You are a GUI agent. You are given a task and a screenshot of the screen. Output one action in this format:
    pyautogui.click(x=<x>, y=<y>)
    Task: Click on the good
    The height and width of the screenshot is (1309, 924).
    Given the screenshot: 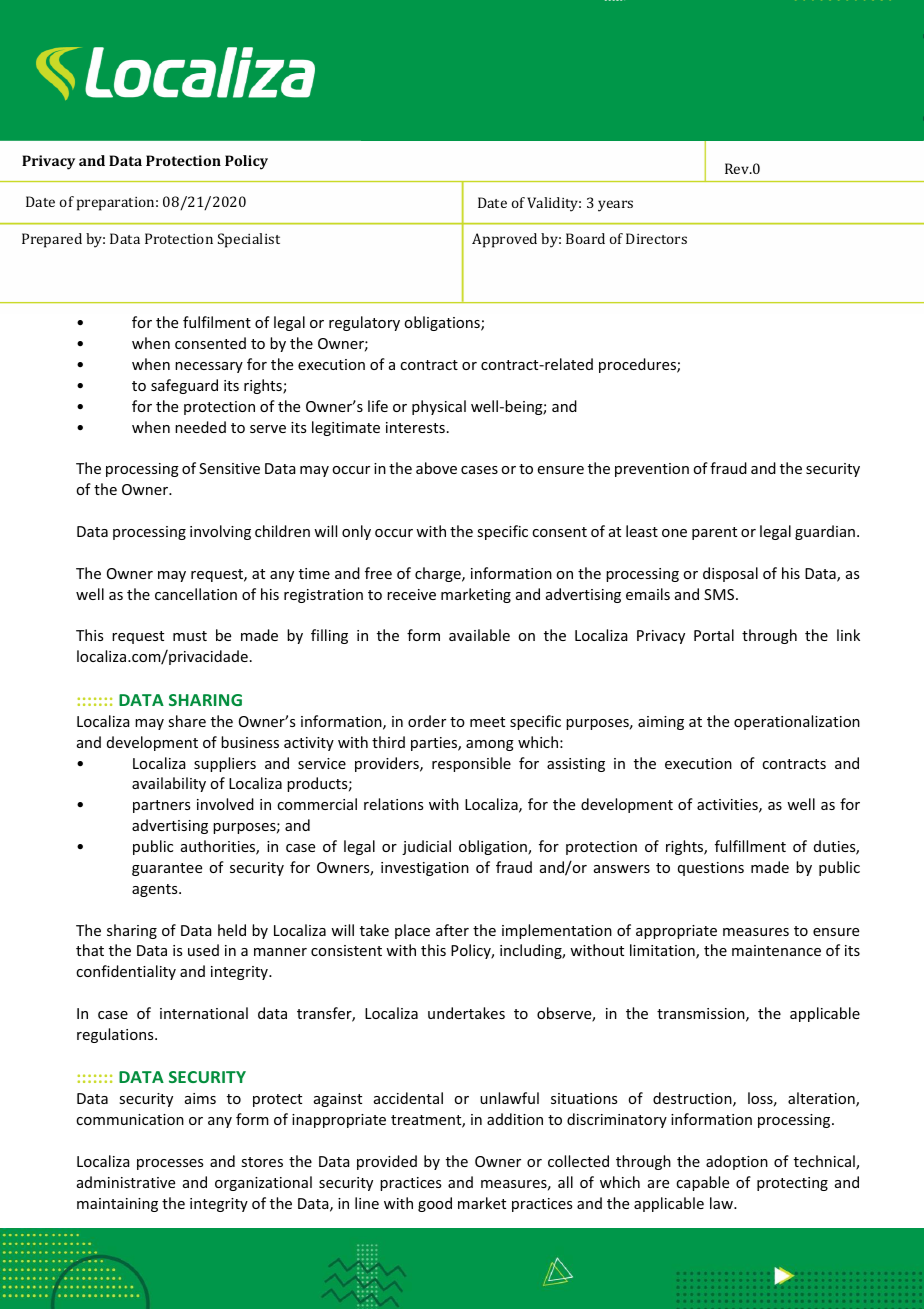 What is the action you would take?
    pyautogui.click(x=435, y=1204)
